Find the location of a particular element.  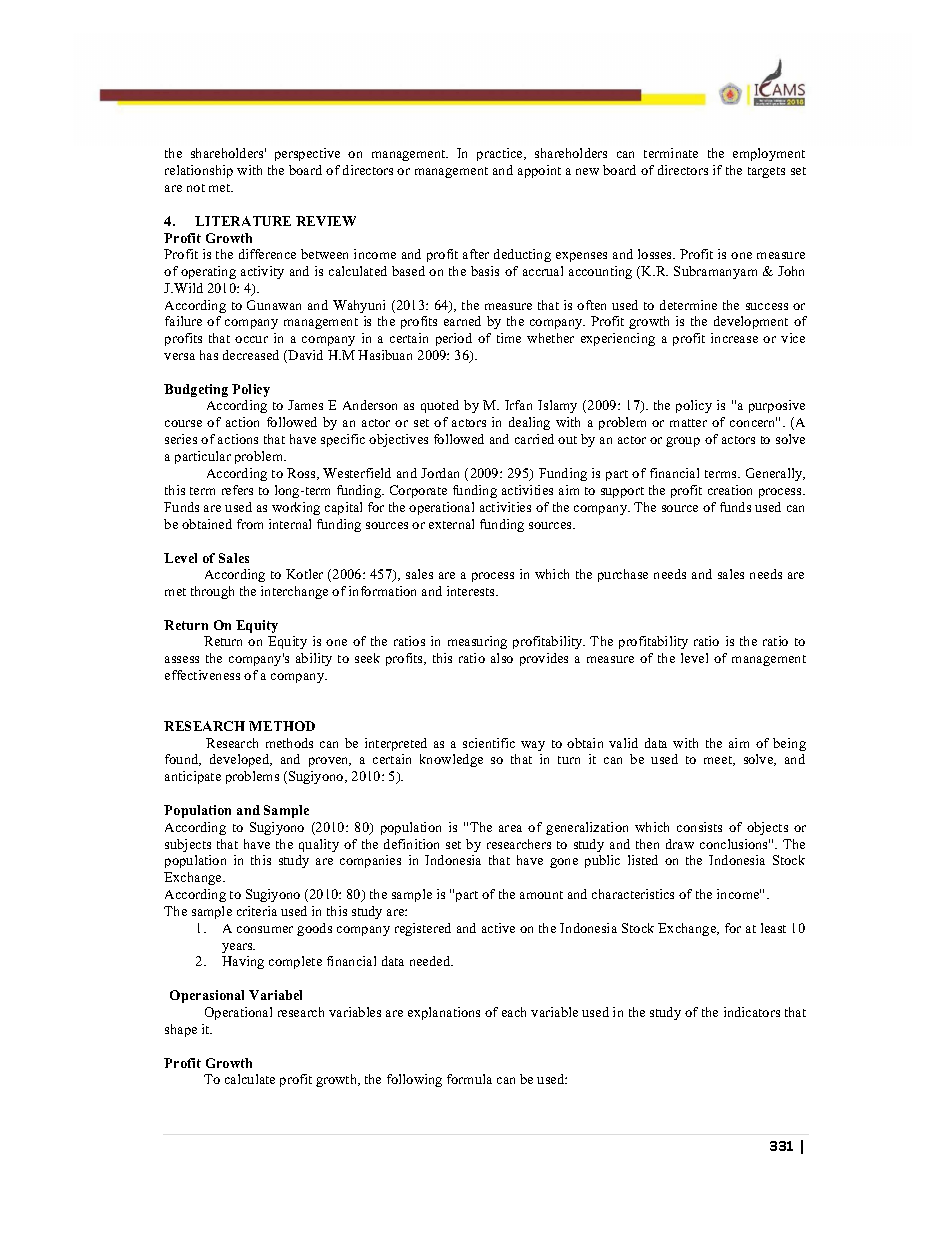

purchase is located at coordinates (623, 575).
